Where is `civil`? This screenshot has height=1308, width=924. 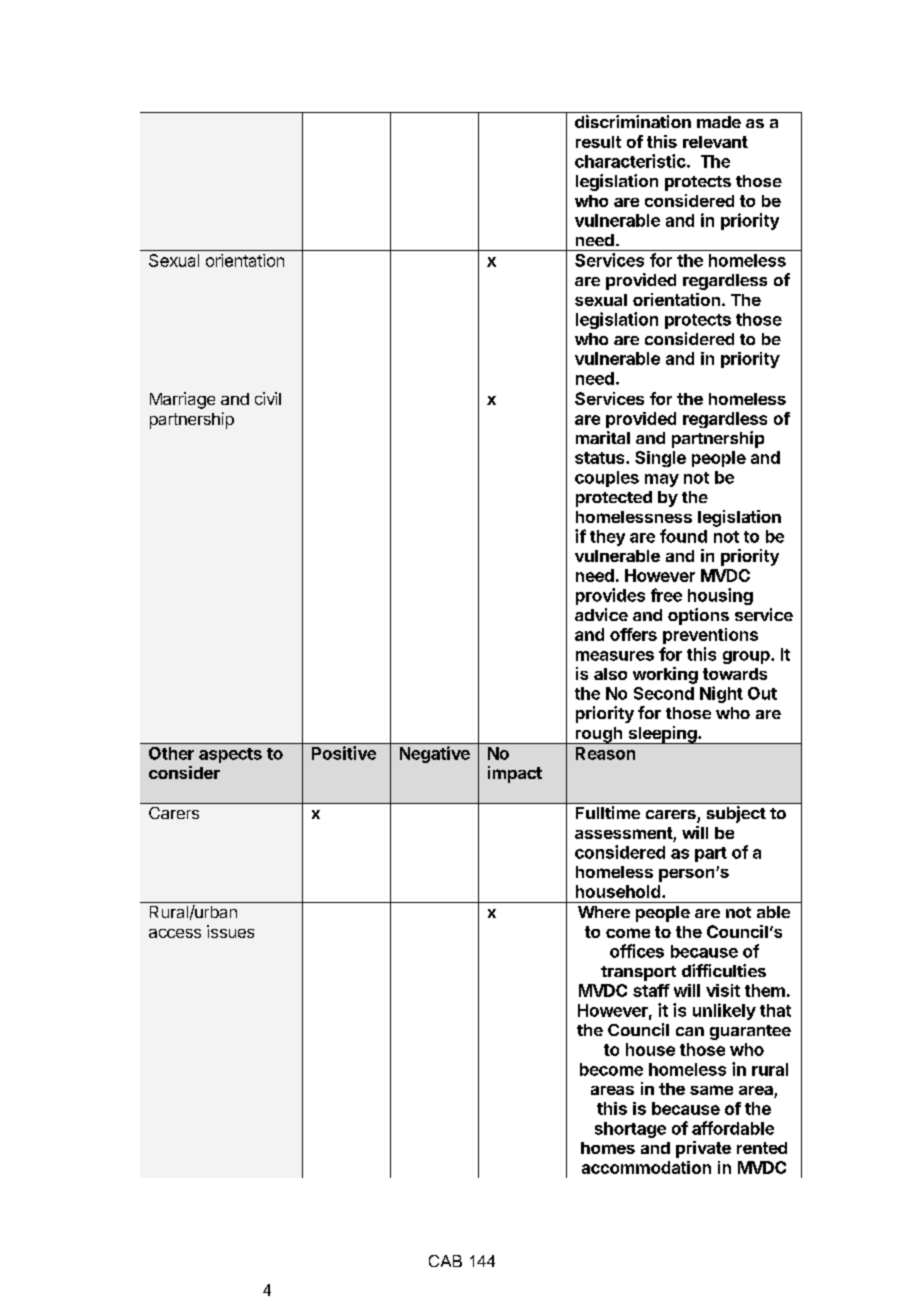 civil is located at coordinates (268, 398).
